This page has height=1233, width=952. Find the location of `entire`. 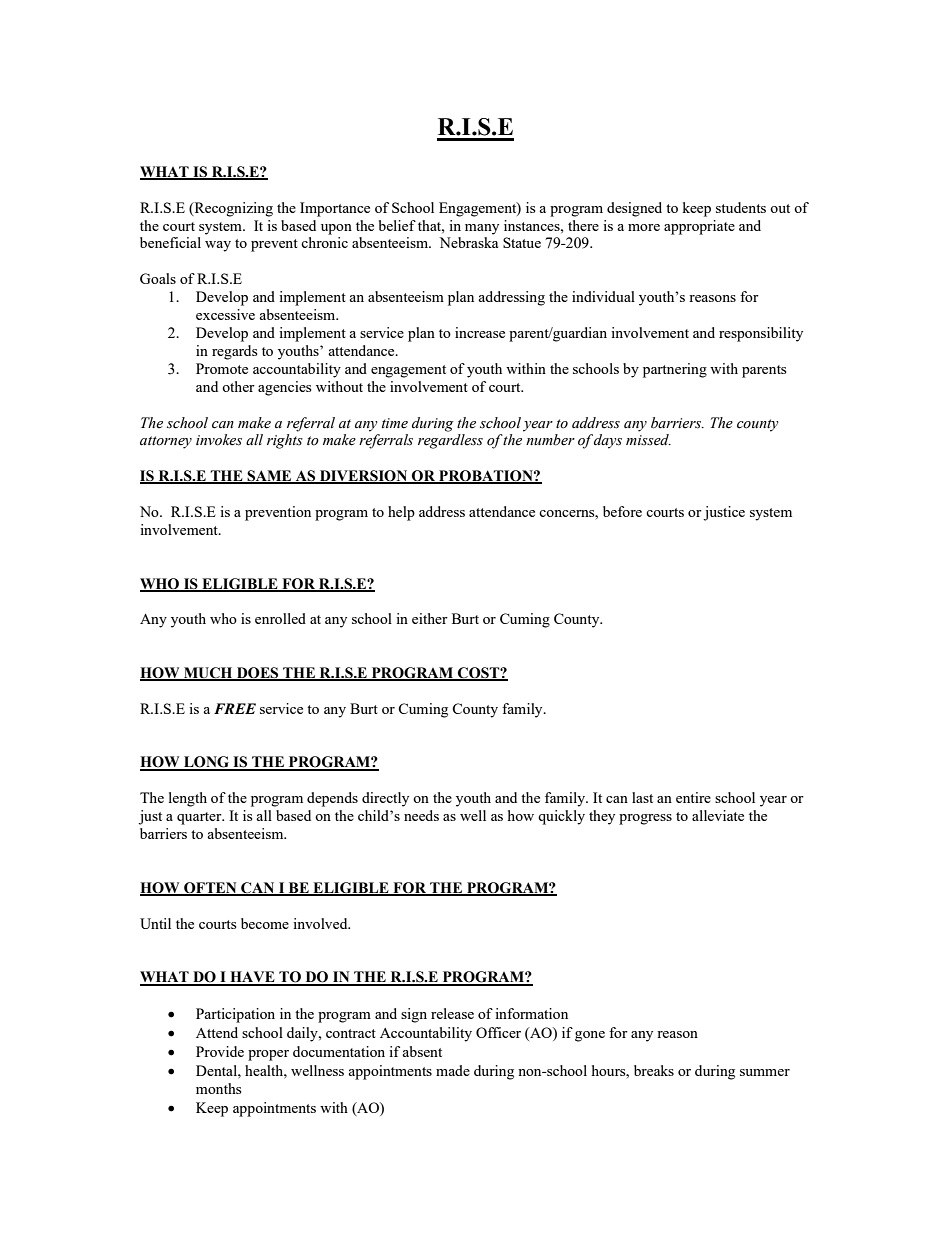

entire is located at coordinates (693, 797).
